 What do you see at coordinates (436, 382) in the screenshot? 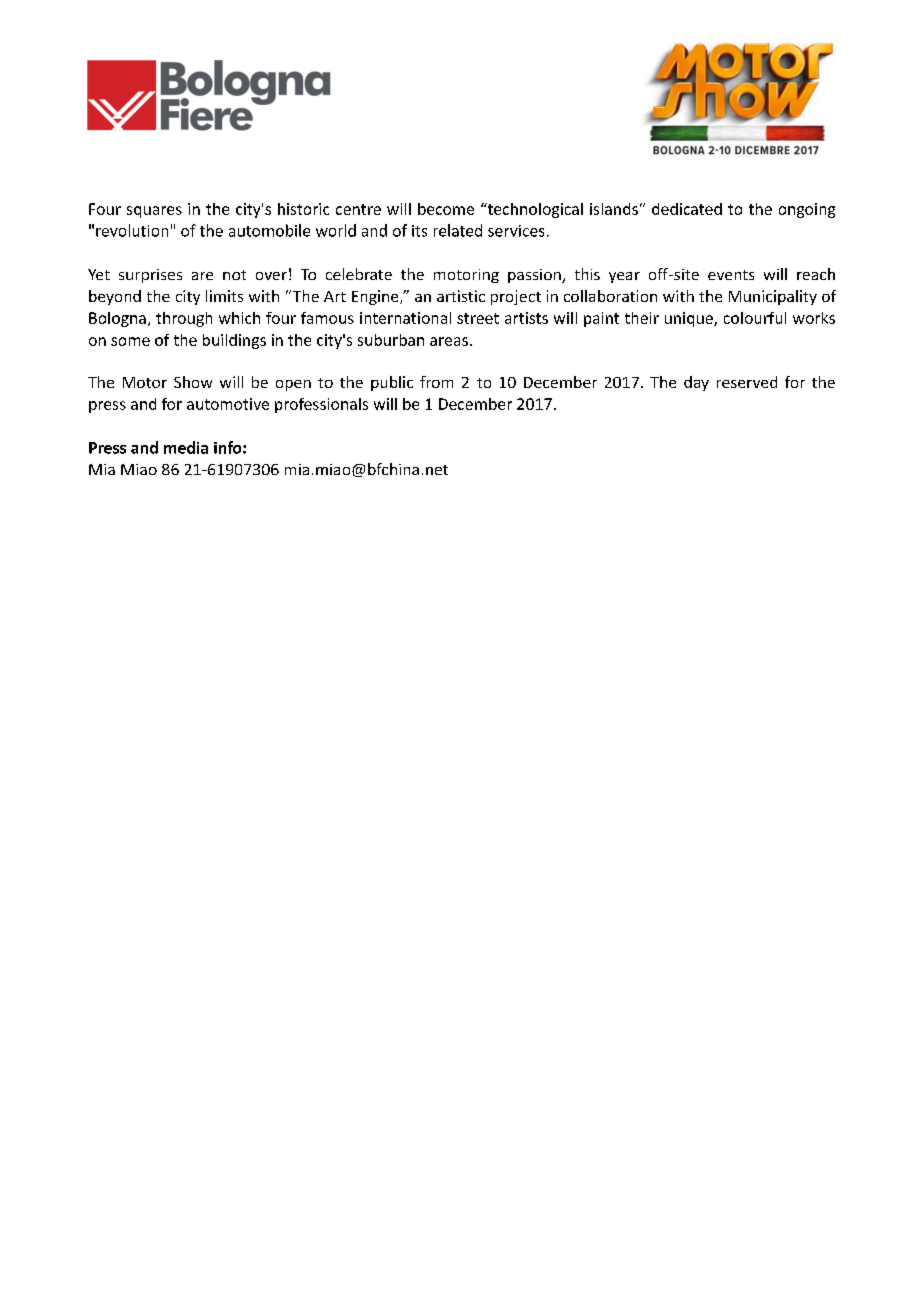
I see `from` at bounding box center [436, 382].
